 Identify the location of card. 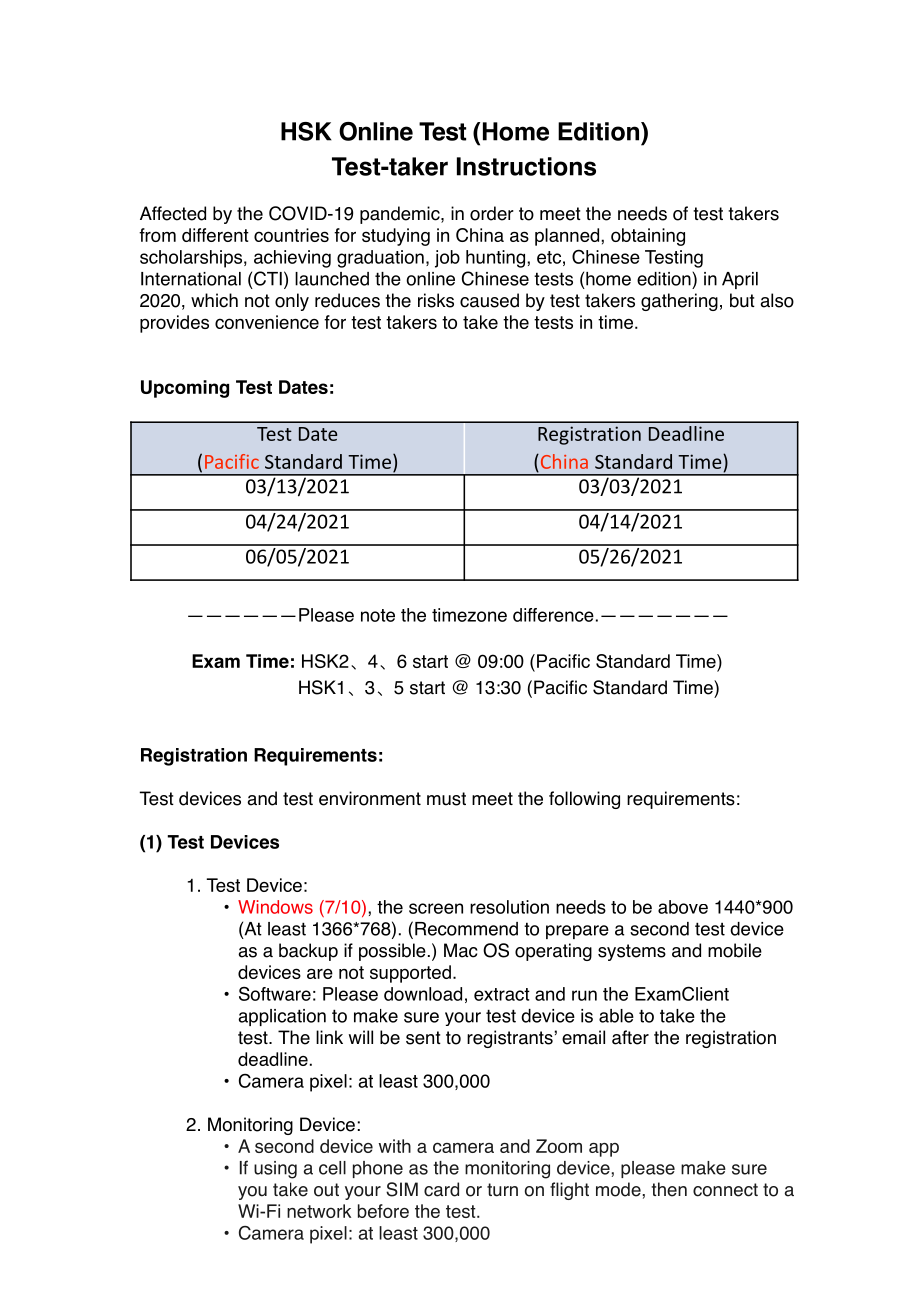
(441, 1189).
